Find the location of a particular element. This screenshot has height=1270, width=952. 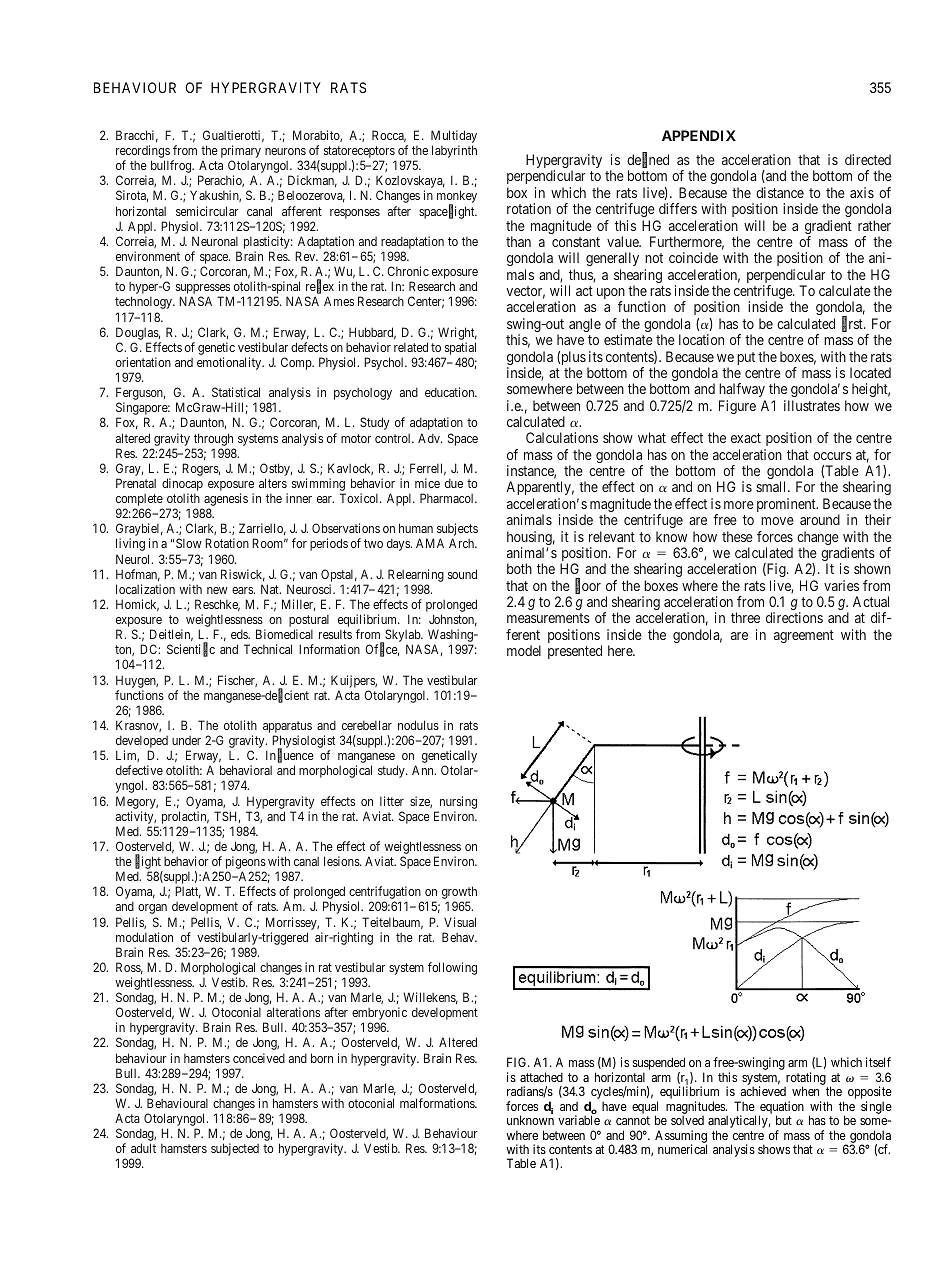

Platt is located at coordinates (188, 892).
